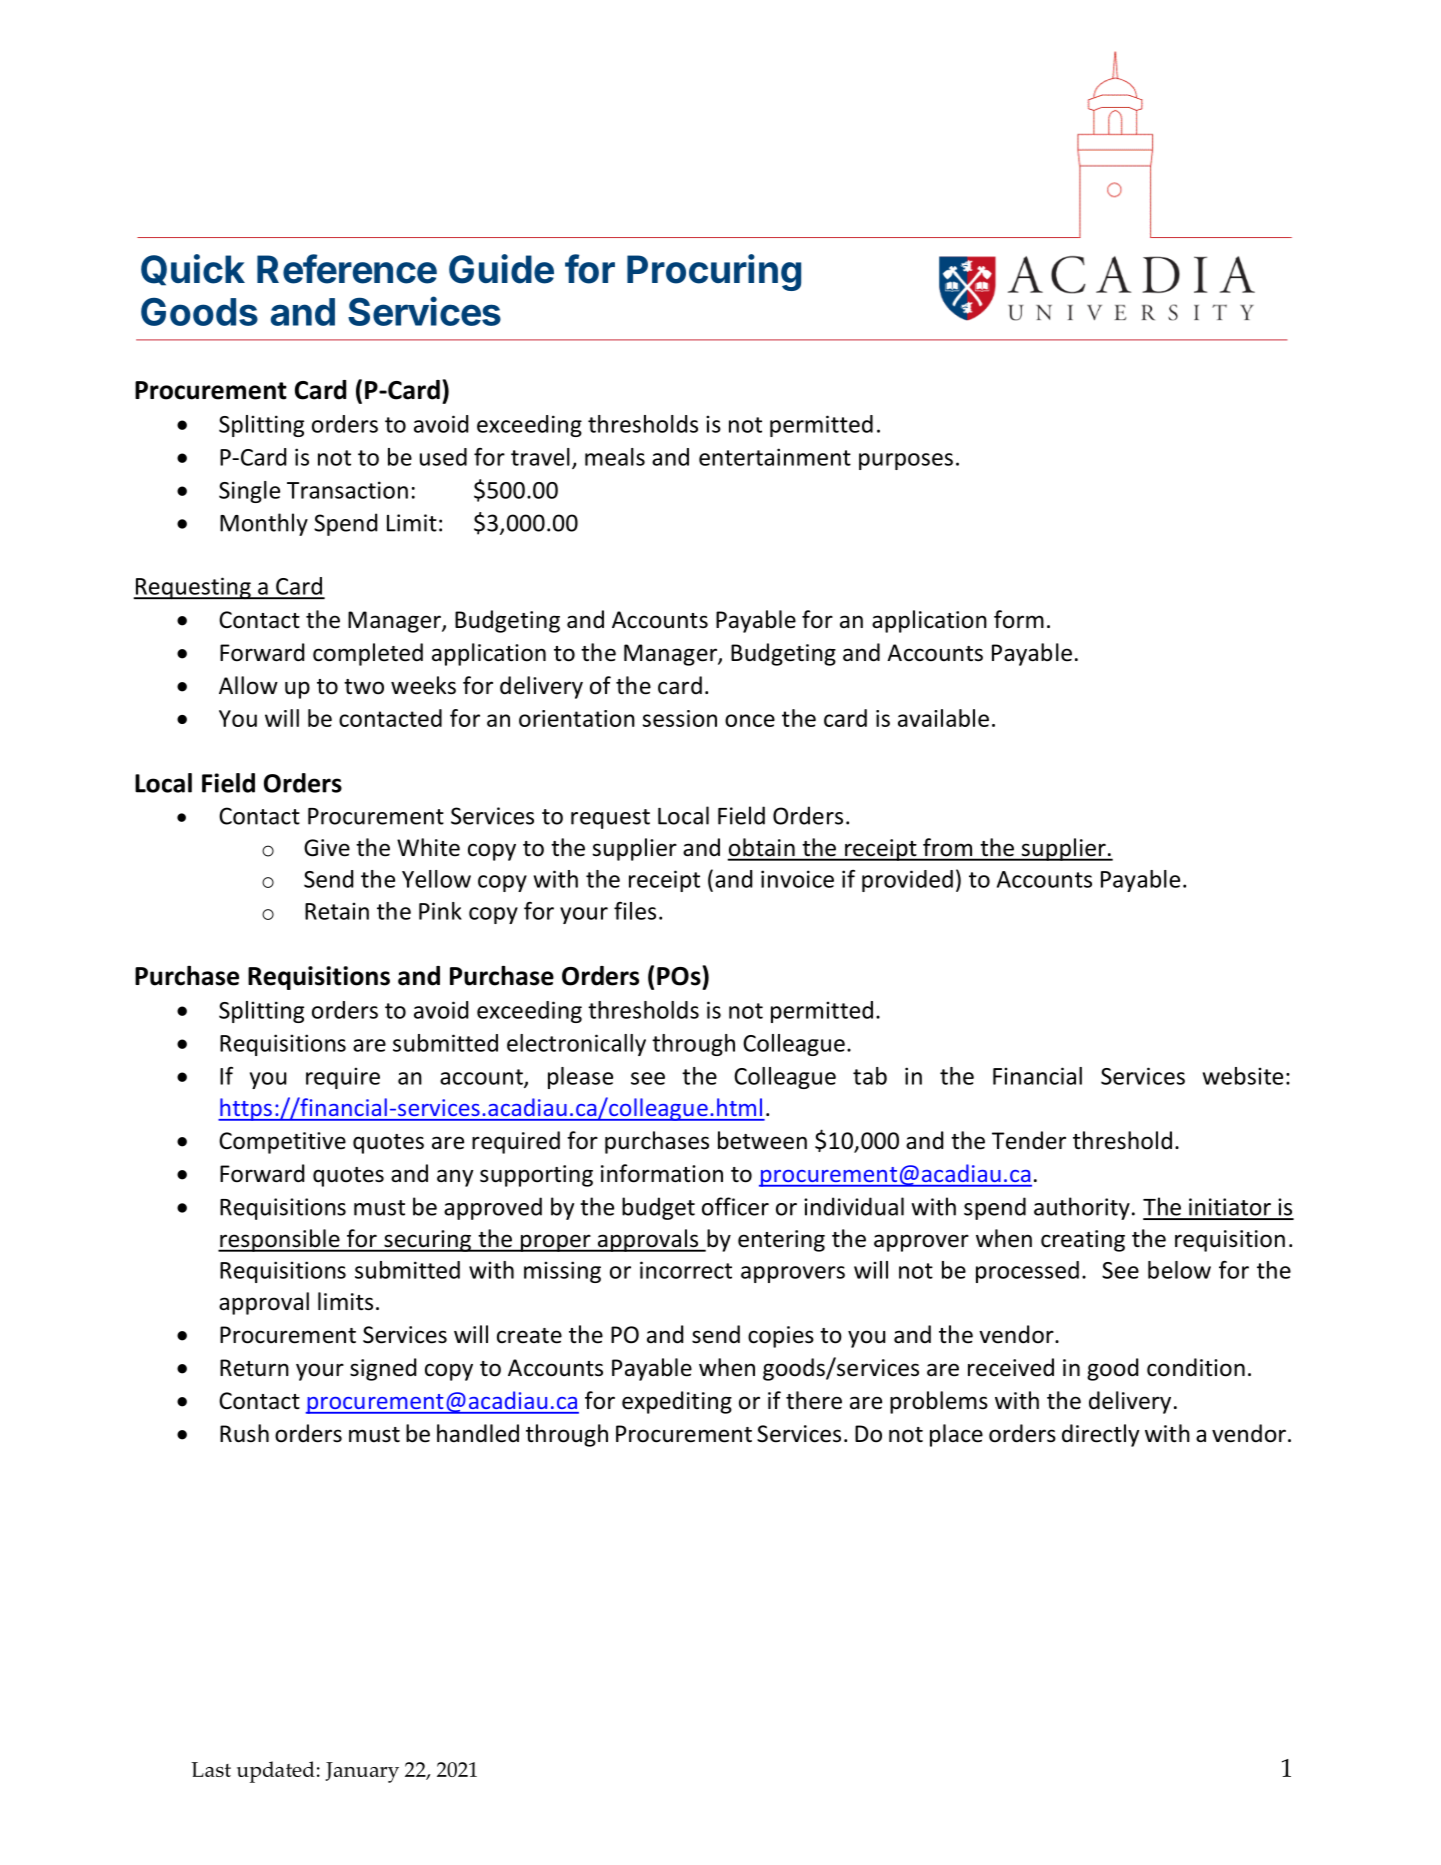 The image size is (1441, 1865). What do you see at coordinates (1243, 1076) in the page?
I see `website` at bounding box center [1243, 1076].
